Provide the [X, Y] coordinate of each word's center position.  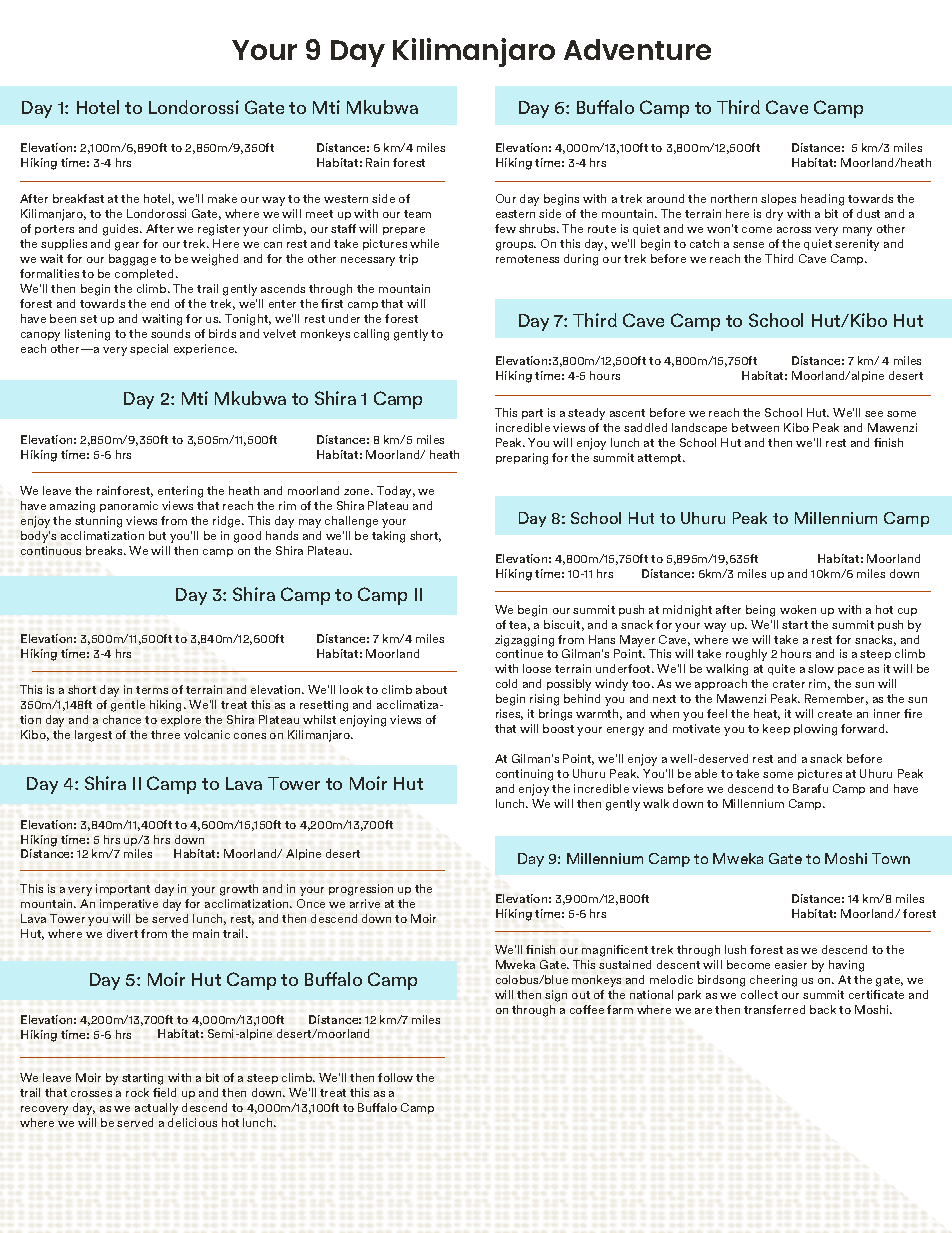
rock [137, 1092]
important [123, 889]
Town [891, 858]
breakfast [78, 198]
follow [395, 1077]
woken [798, 609]
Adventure [637, 49]
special [149, 349]
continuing [524, 775]
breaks [105, 550]
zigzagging [524, 641]
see [874, 414]
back [823, 1009]
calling [371, 335]
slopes [778, 199]
